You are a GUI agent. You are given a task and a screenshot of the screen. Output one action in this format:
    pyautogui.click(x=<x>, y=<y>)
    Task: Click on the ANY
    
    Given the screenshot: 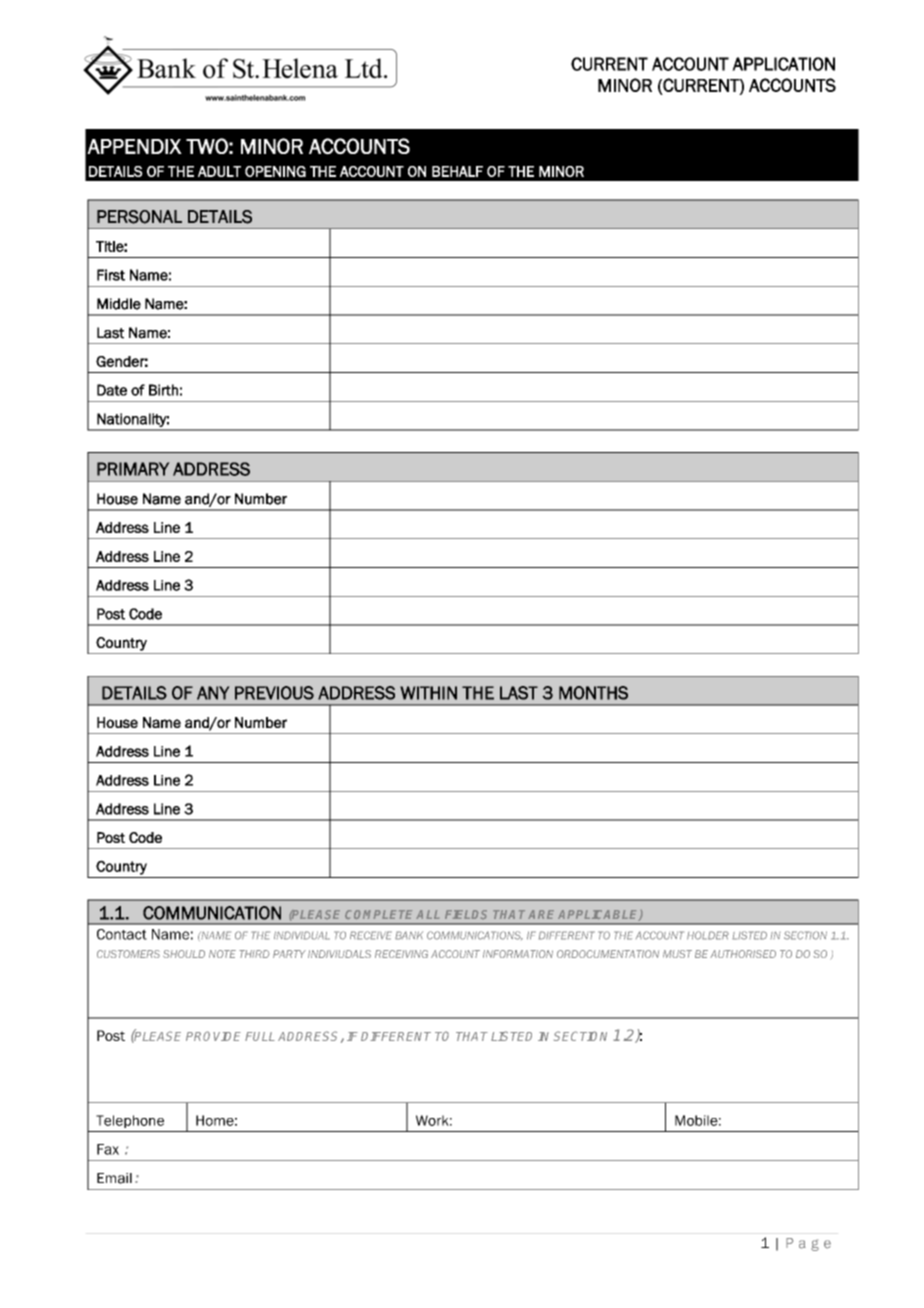 What is the action you would take?
    pyautogui.click(x=213, y=693)
